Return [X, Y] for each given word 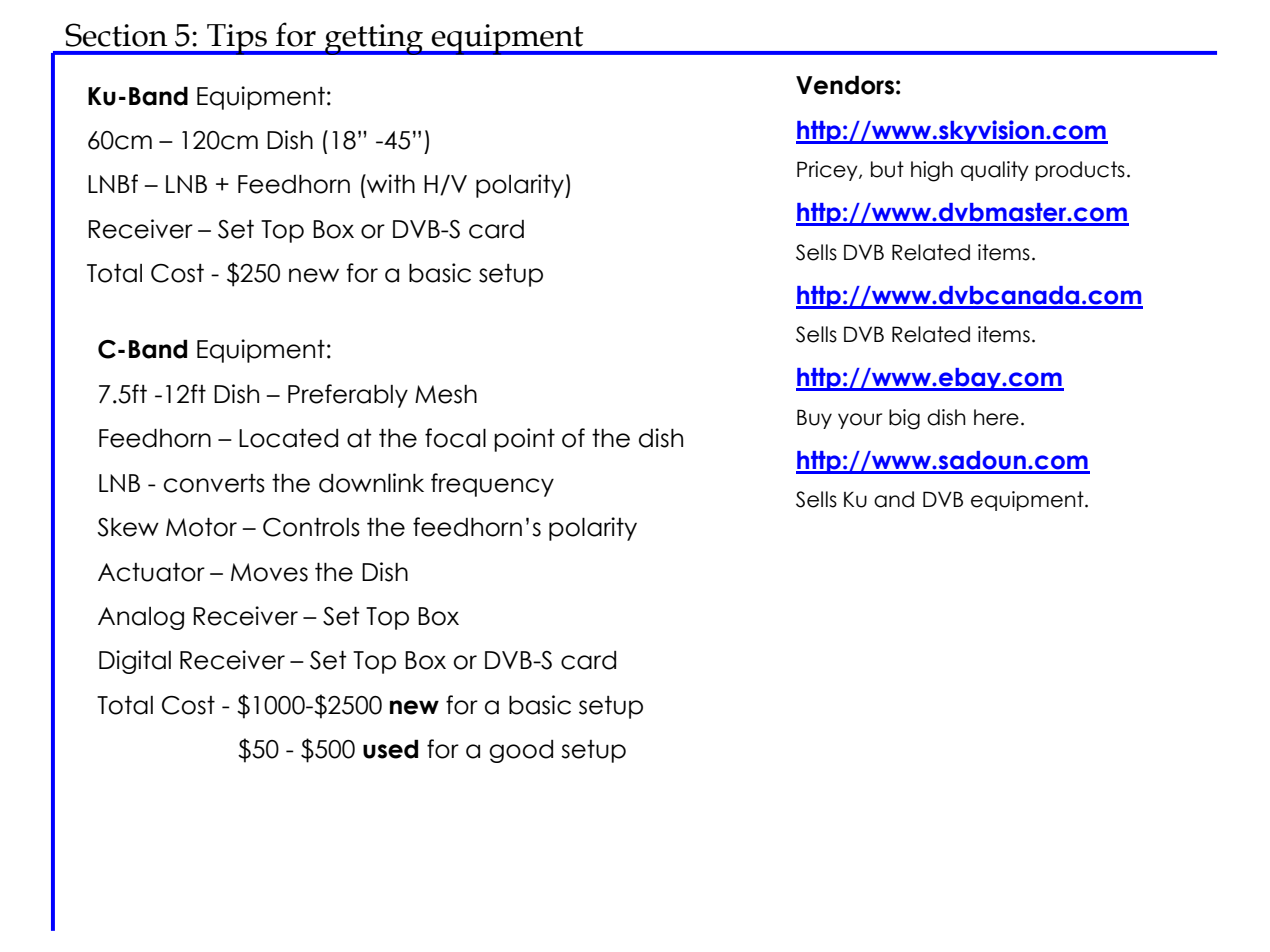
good [521, 751]
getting [374, 39]
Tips [237, 39]
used [390, 749]
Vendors [845, 85]
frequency [492, 485]
